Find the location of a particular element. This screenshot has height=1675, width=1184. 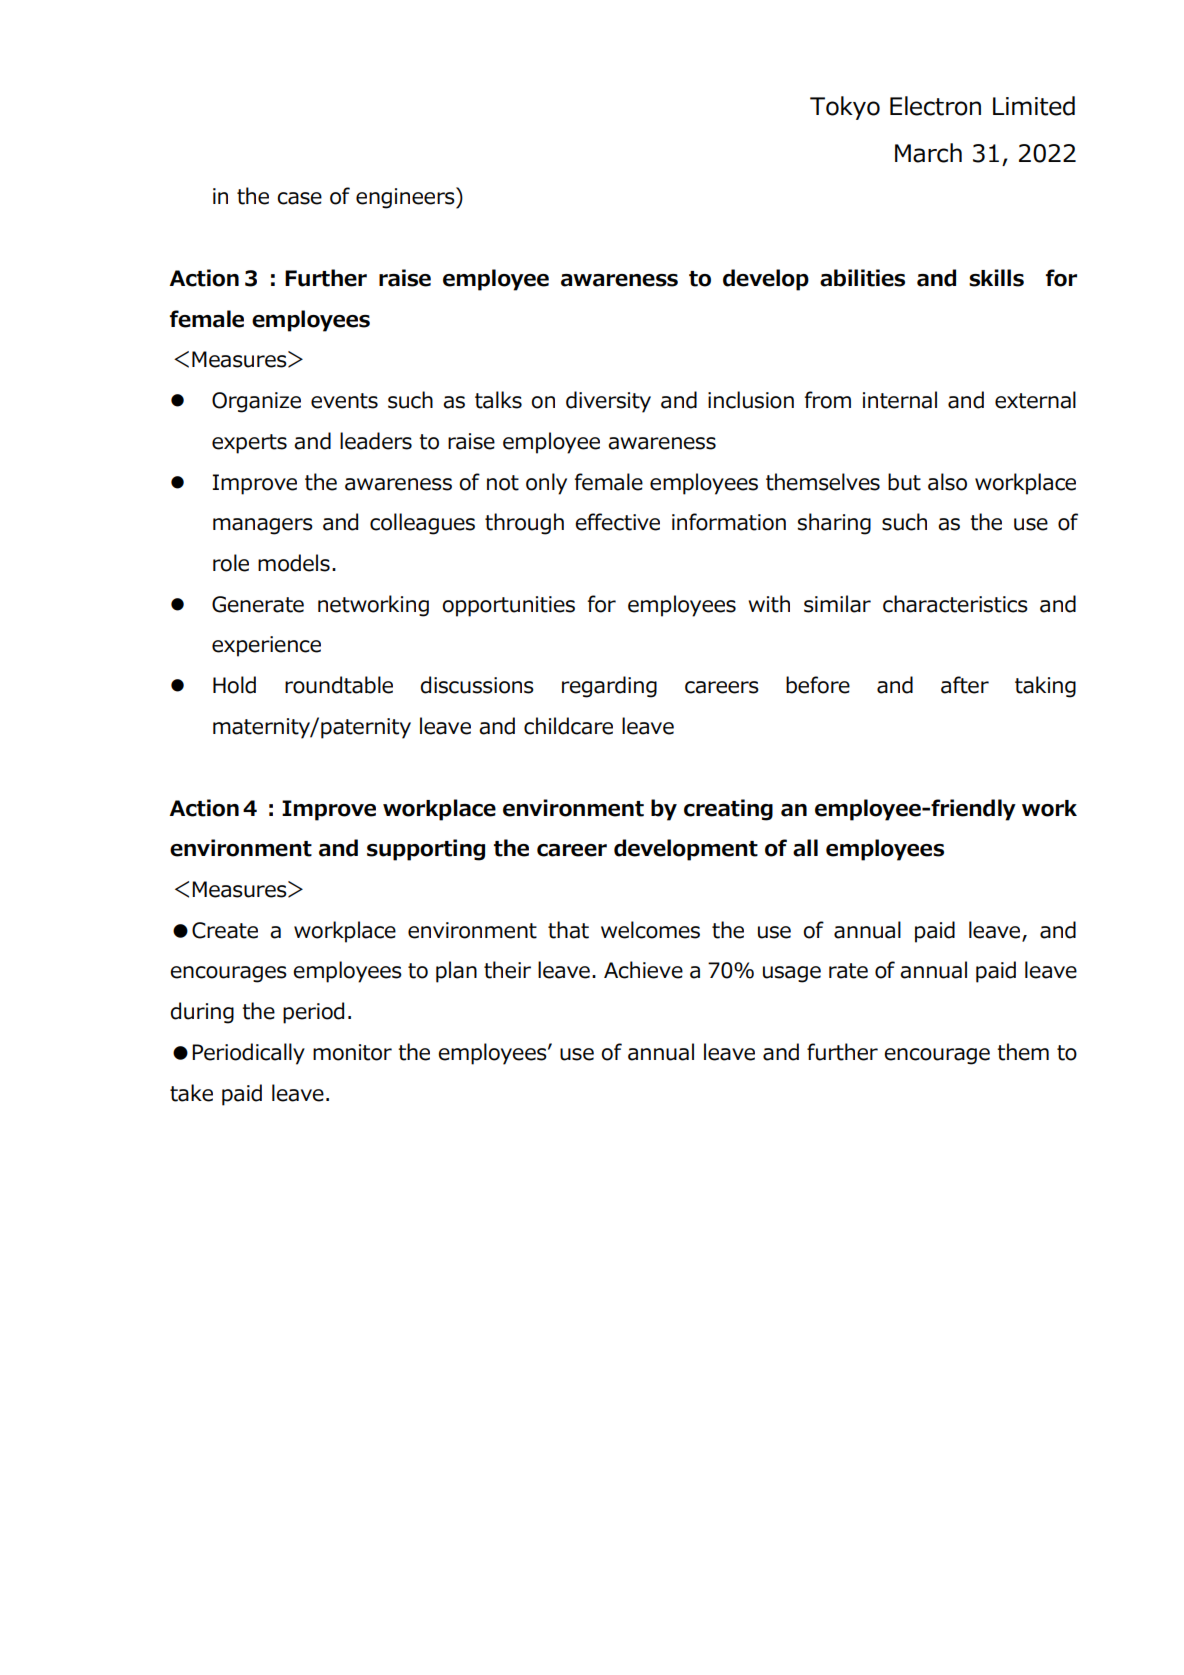

roundtable is located at coordinates (339, 685).
